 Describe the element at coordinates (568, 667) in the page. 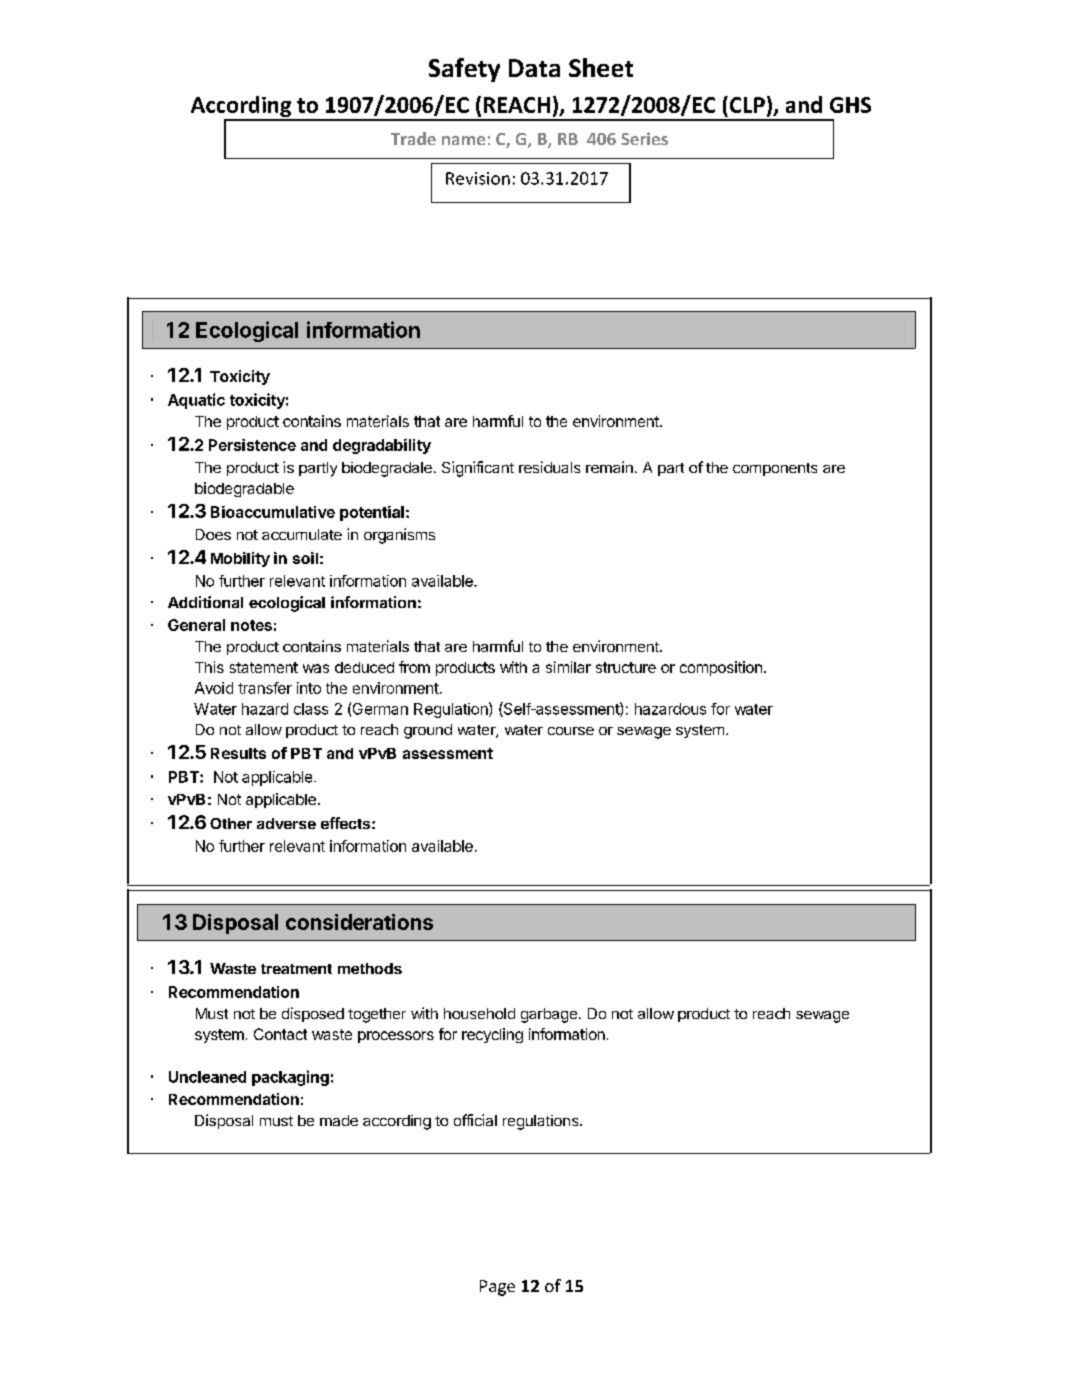

I see `similar` at that location.
